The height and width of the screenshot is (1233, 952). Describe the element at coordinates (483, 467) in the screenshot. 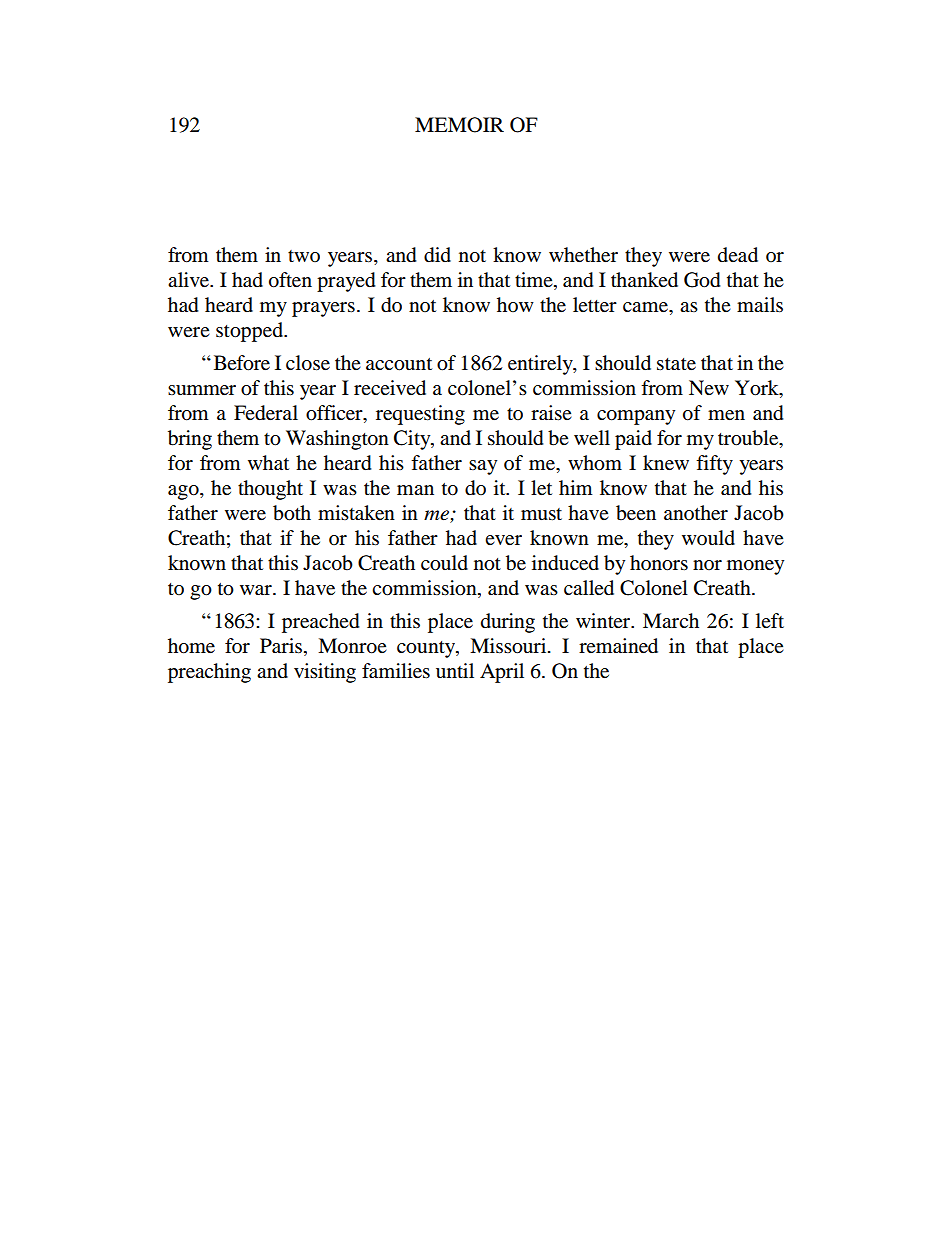

I see `say` at that location.
